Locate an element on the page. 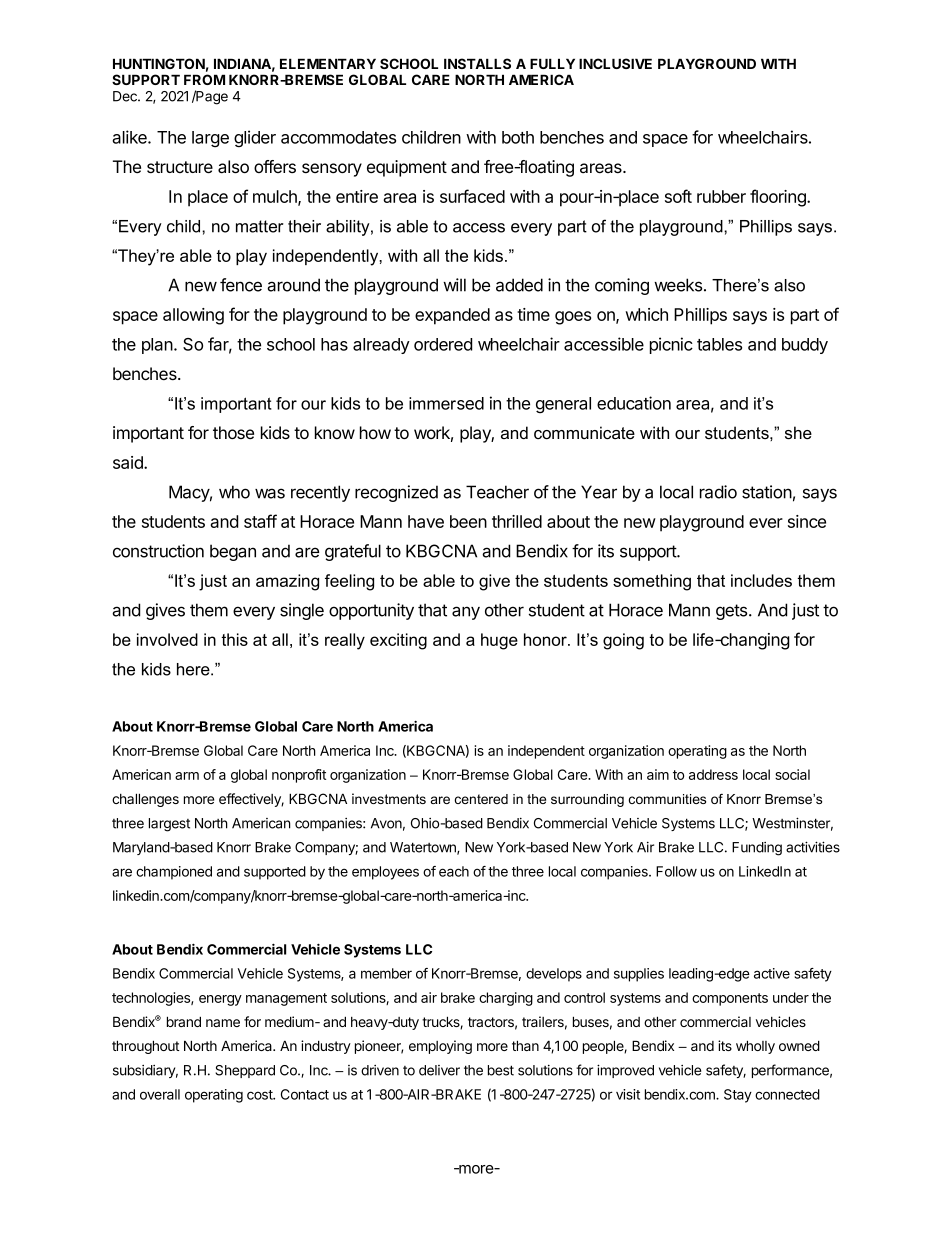 Image resolution: width=952 pixels, height=1233 pixels. began is located at coordinates (233, 552).
